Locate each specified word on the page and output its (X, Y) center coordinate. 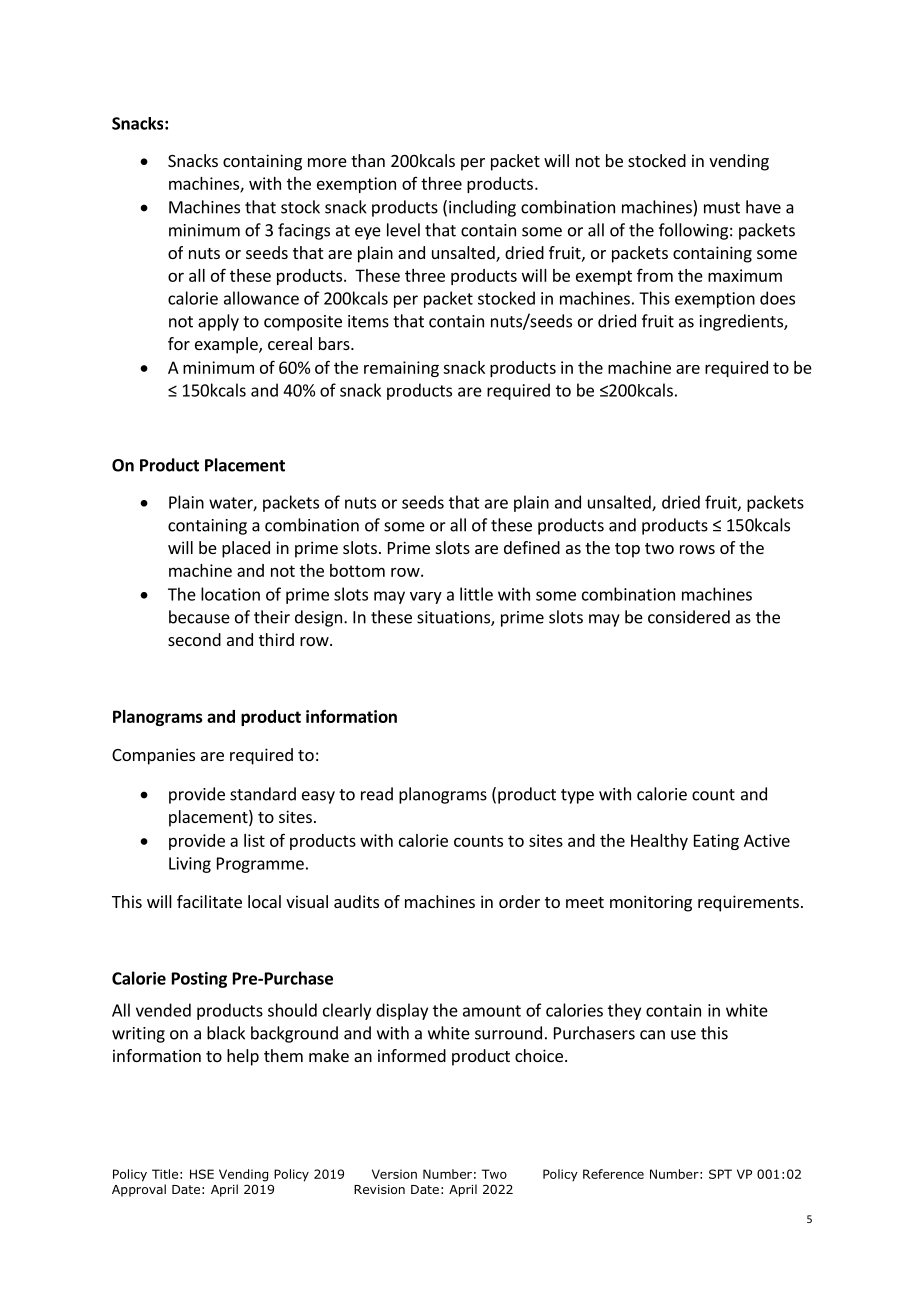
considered (689, 617)
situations (454, 618)
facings (304, 231)
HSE (202, 1174)
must (722, 208)
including (482, 208)
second (194, 639)
